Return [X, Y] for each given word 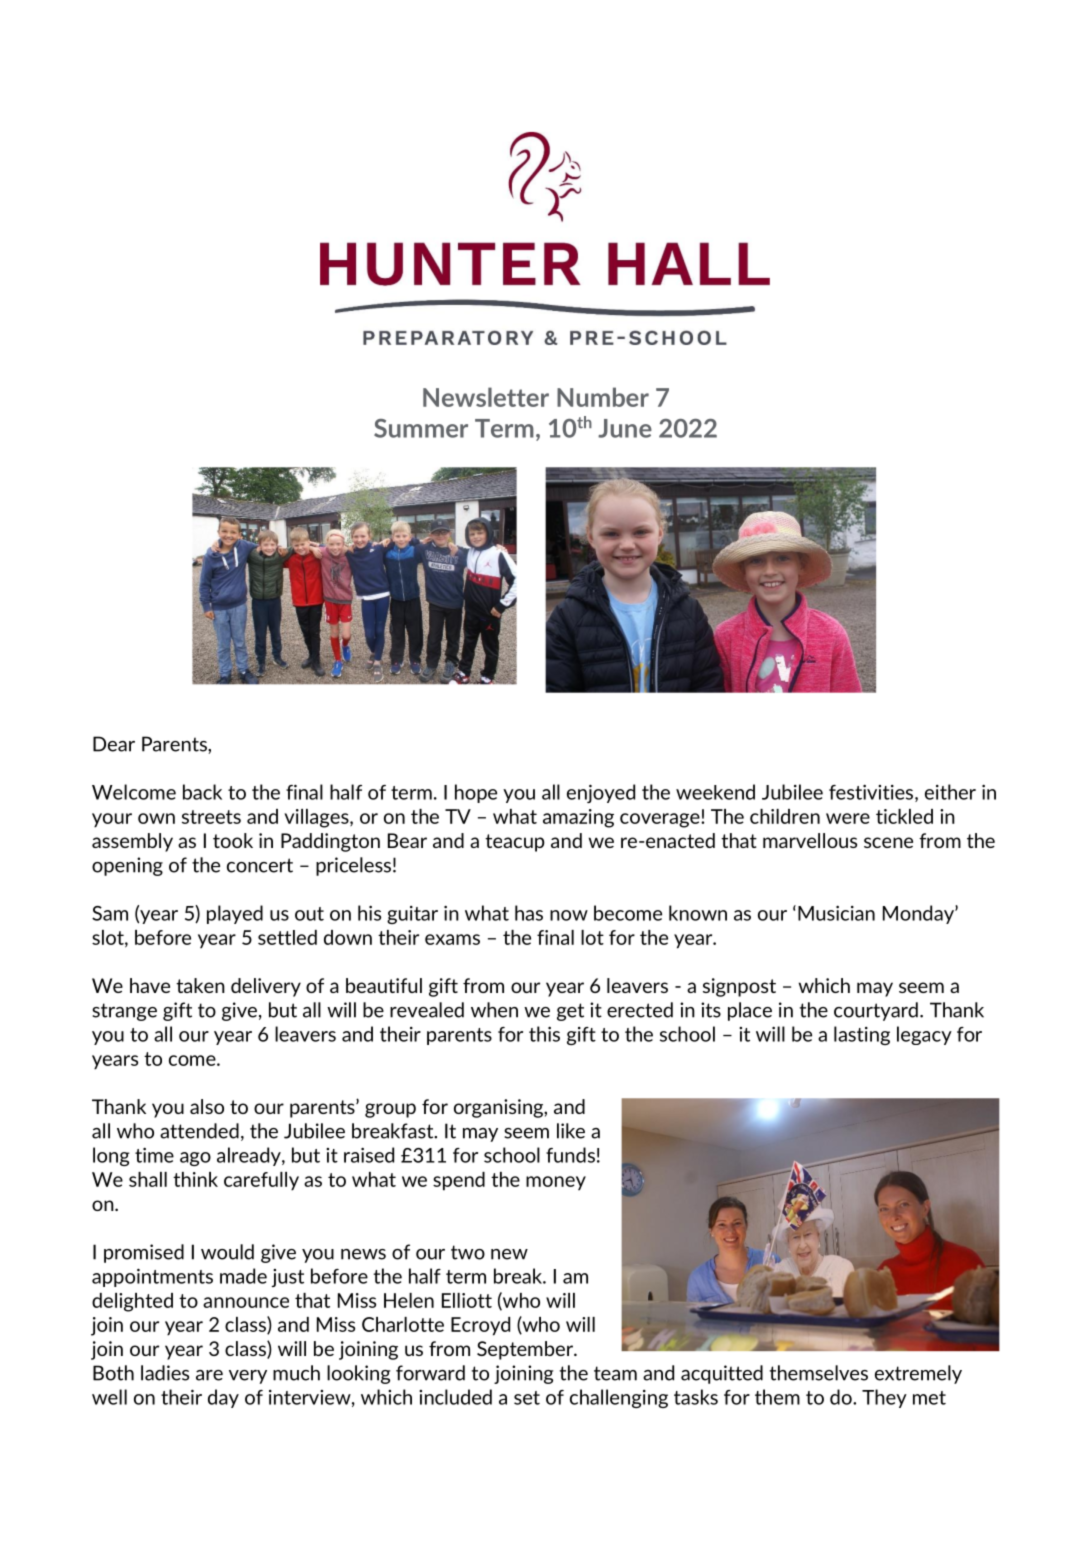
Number [603, 397]
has [529, 913]
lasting [862, 1035]
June [625, 428]
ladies [165, 1373]
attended [199, 1131]
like [571, 1131]
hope [476, 793]
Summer [421, 428]
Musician [836, 913]
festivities [871, 792]
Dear [114, 744]
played [235, 914]
